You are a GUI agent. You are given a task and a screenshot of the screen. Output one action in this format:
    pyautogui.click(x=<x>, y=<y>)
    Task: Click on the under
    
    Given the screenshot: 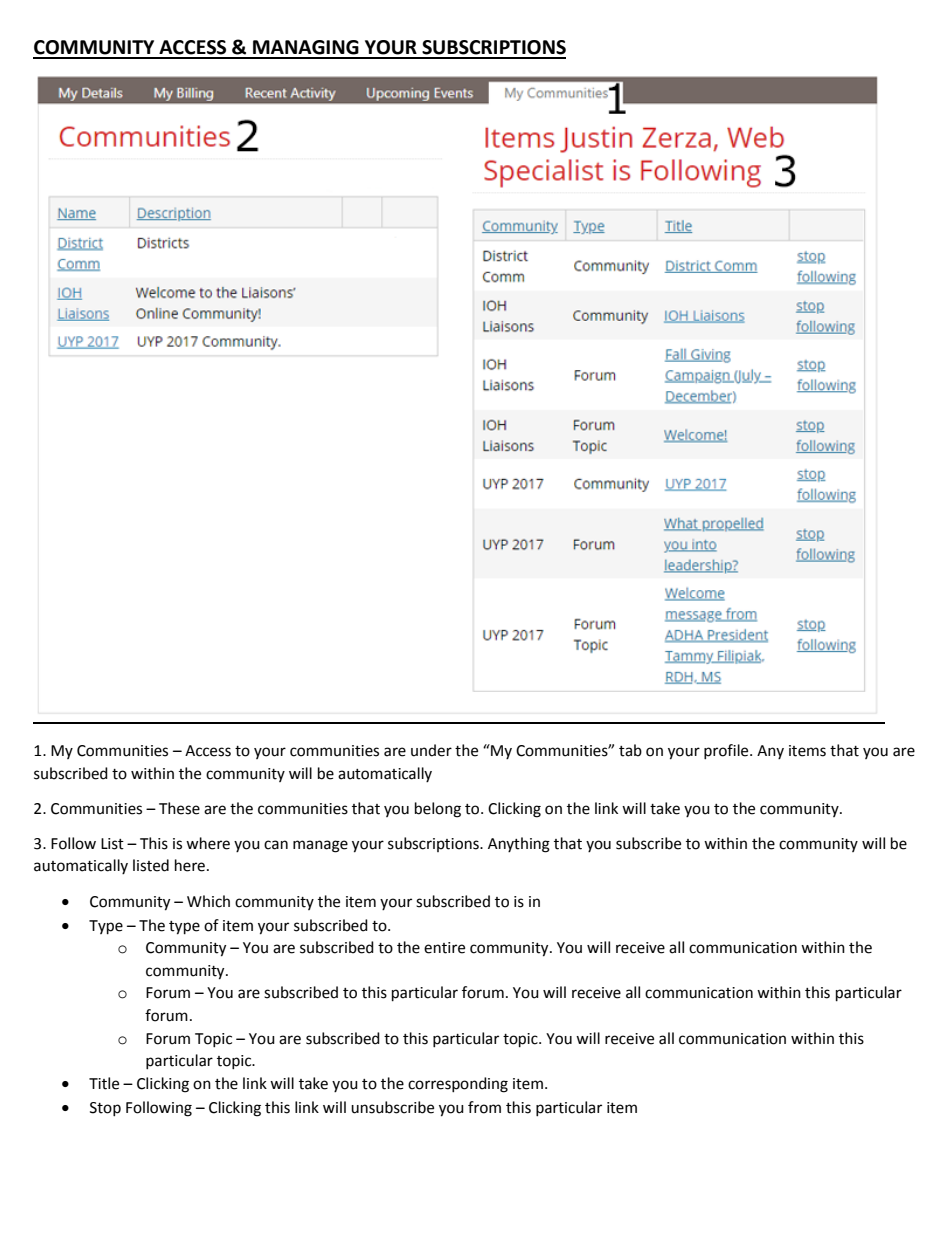 What is the action you would take?
    pyautogui.click(x=431, y=750)
